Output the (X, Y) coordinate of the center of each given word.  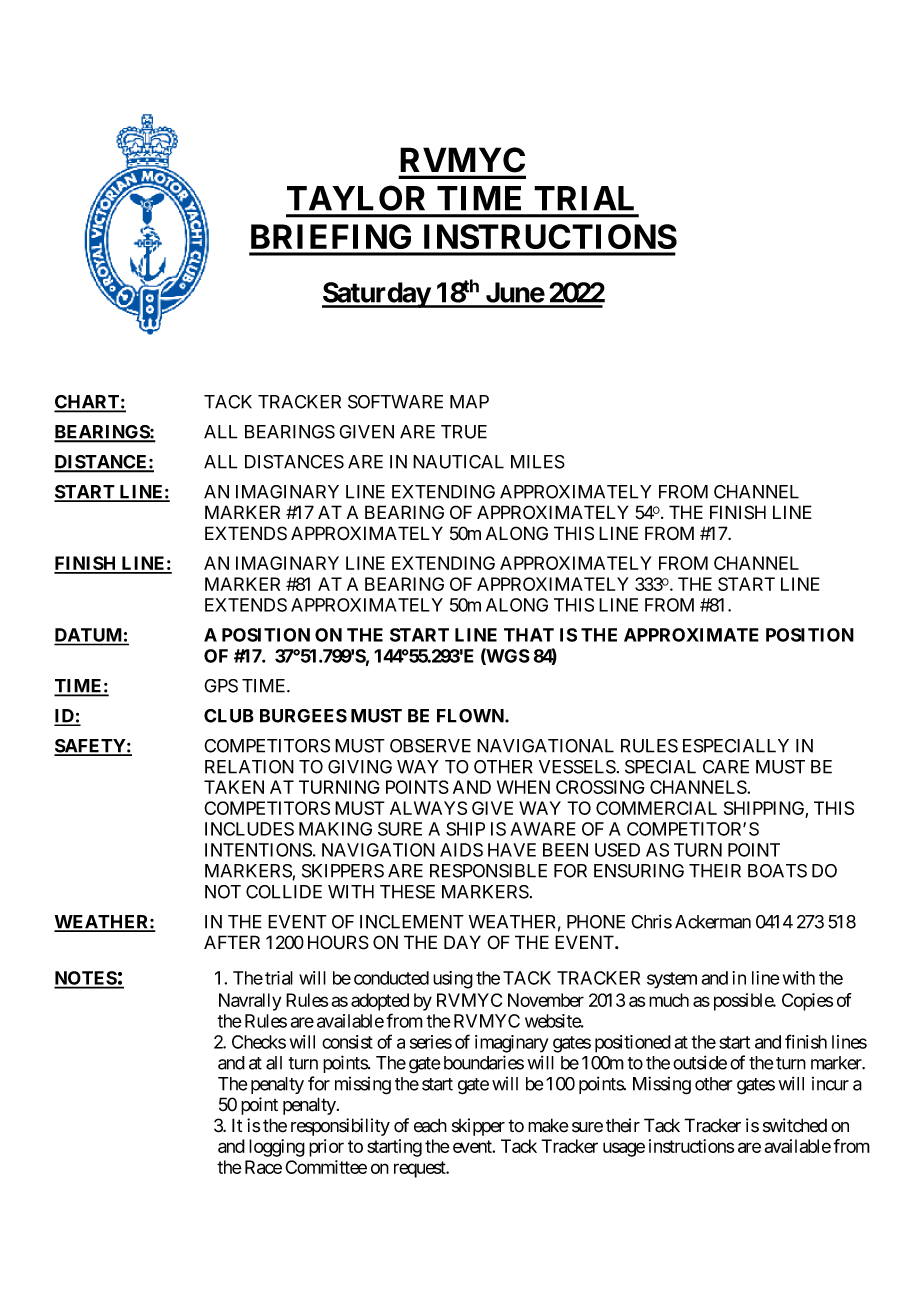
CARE (726, 767)
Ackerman (713, 922)
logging (277, 1148)
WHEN (523, 787)
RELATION (249, 767)
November (546, 1000)
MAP (469, 402)
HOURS (338, 942)
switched (795, 1125)
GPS (221, 686)
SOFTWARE (395, 402)
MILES (538, 462)
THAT (529, 635)
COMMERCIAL (656, 808)
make (548, 1125)
